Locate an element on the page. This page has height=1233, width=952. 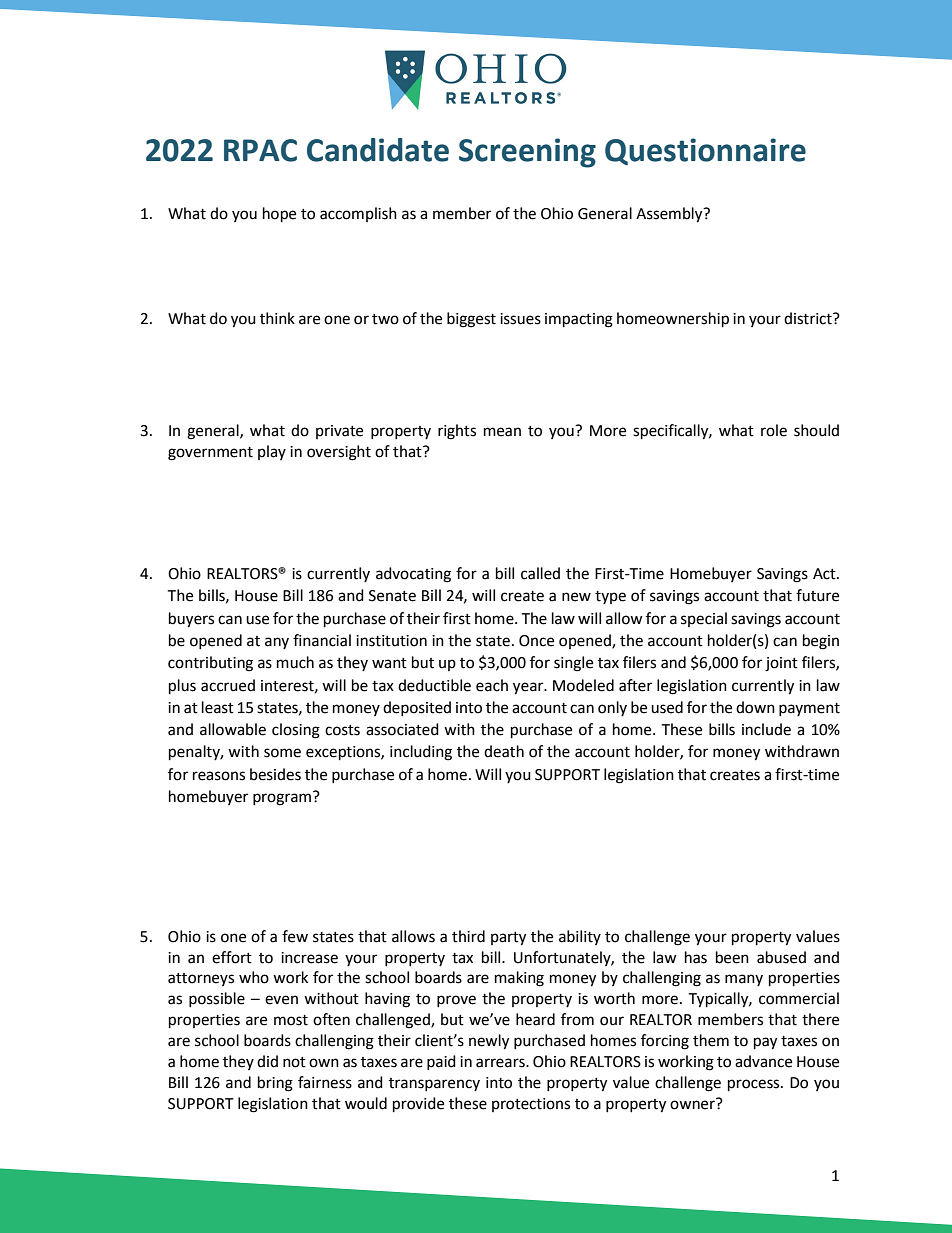
besides is located at coordinates (275, 774).
